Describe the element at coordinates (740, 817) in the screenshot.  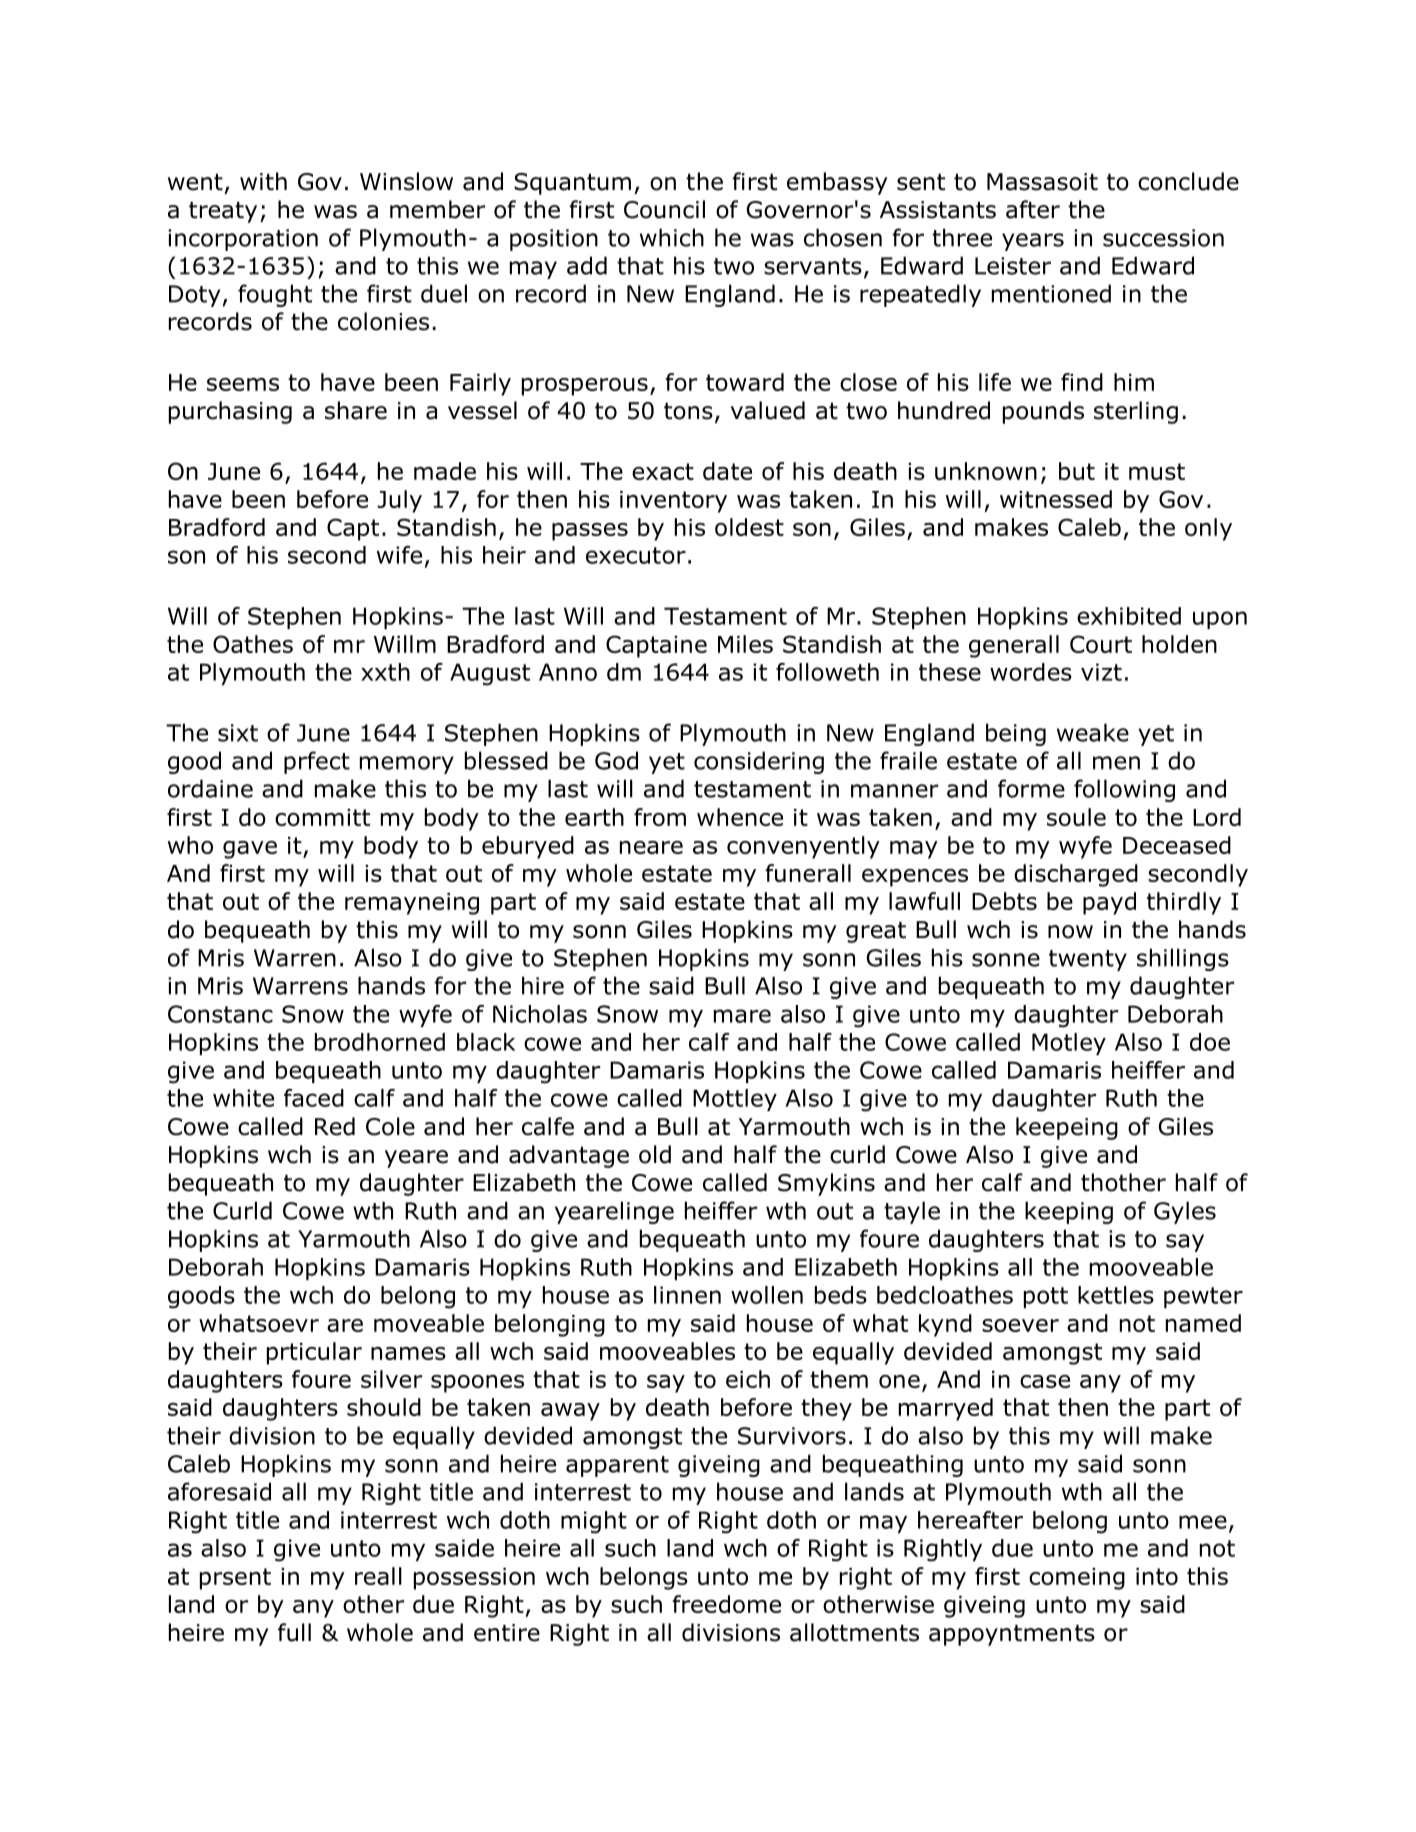
I see `whence` at that location.
